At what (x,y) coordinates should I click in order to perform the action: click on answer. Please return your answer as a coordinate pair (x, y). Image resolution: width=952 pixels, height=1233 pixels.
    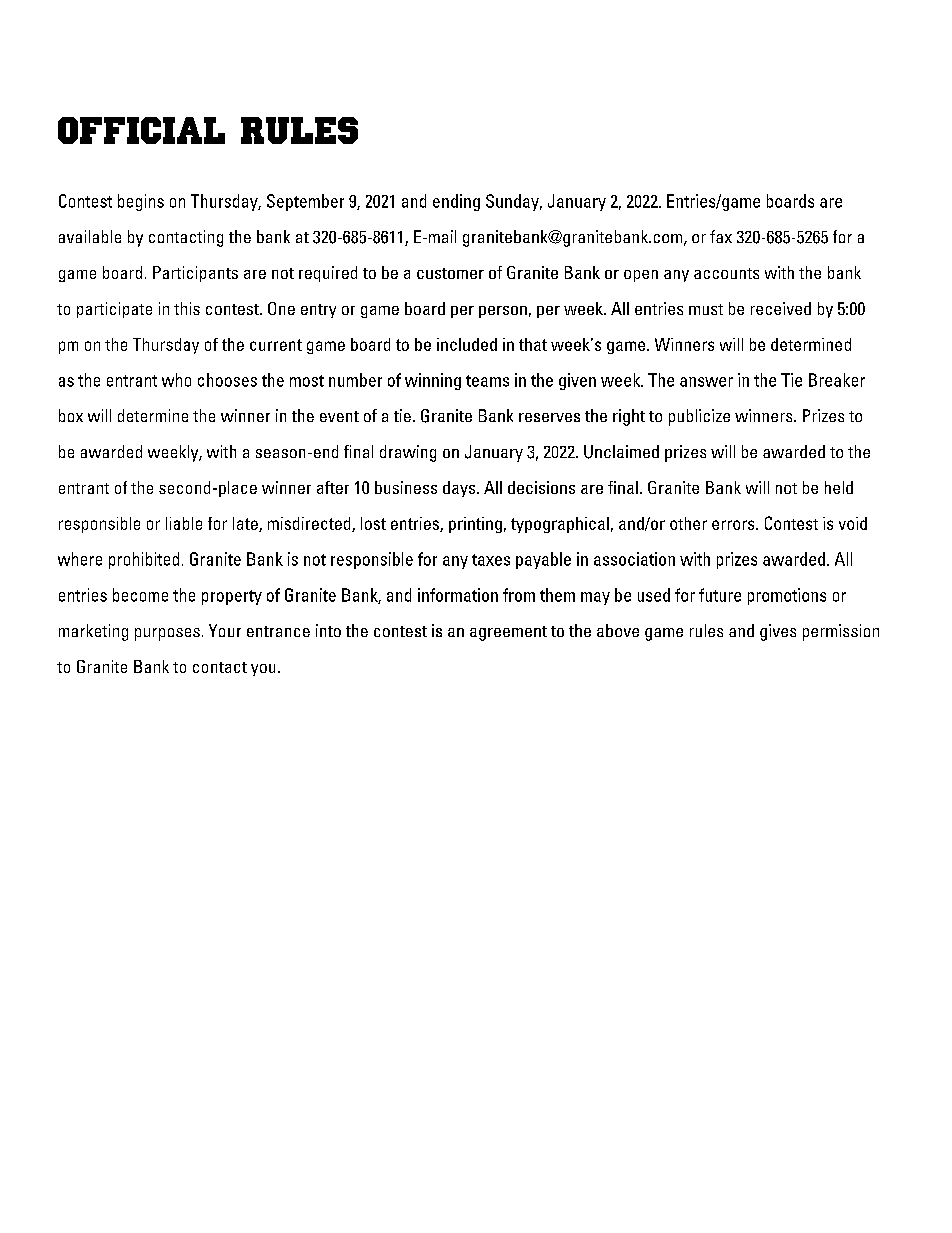
    Looking at the image, I should click on (706, 382).
